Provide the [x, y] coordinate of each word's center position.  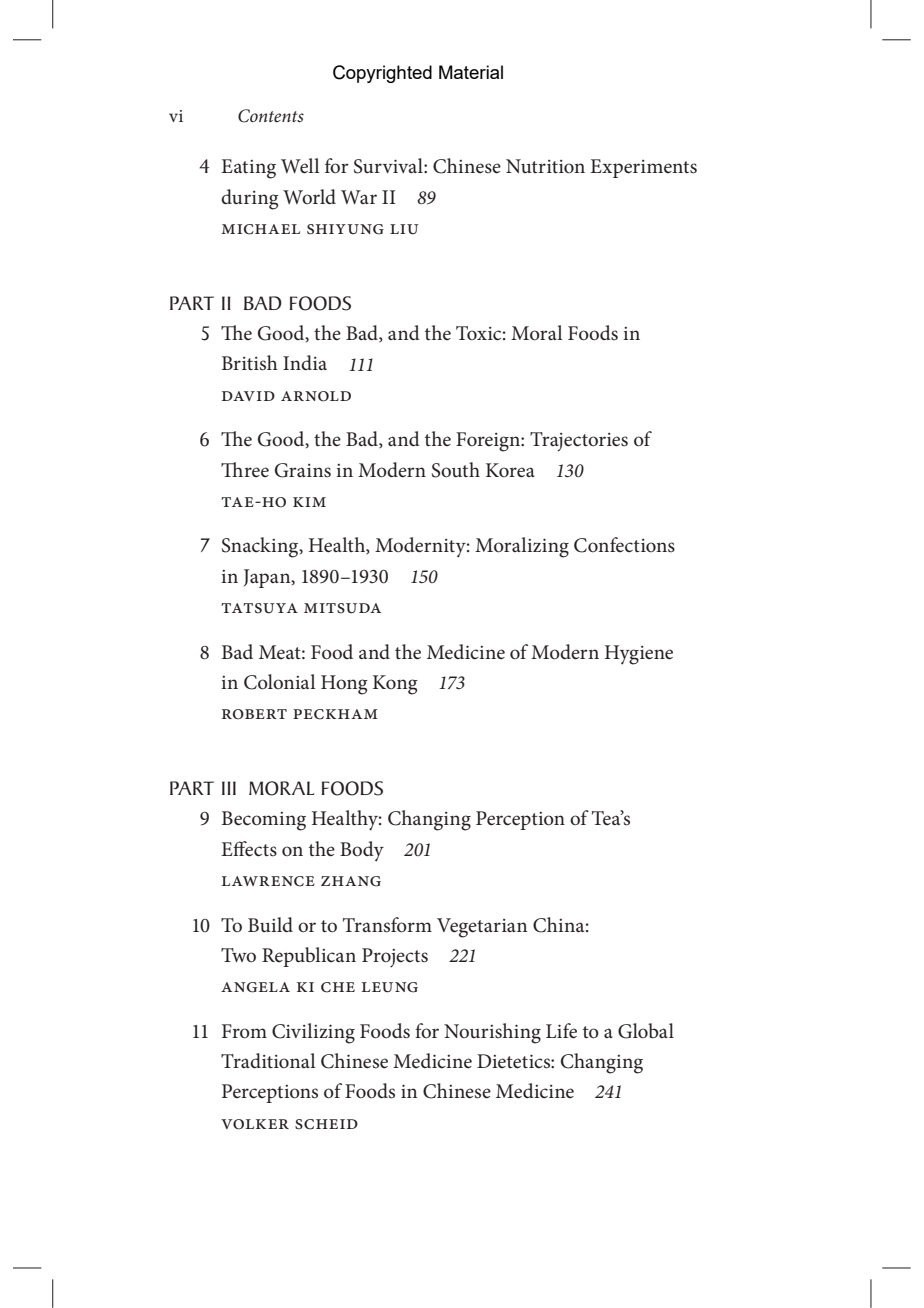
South [456, 470]
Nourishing [492, 1033]
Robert [254, 714]
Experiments [643, 168]
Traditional [268, 1061]
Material [471, 72]
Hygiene [639, 655]
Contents [271, 116]
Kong [395, 685]
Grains [303, 470]
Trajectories [579, 442]
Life [561, 1031]
